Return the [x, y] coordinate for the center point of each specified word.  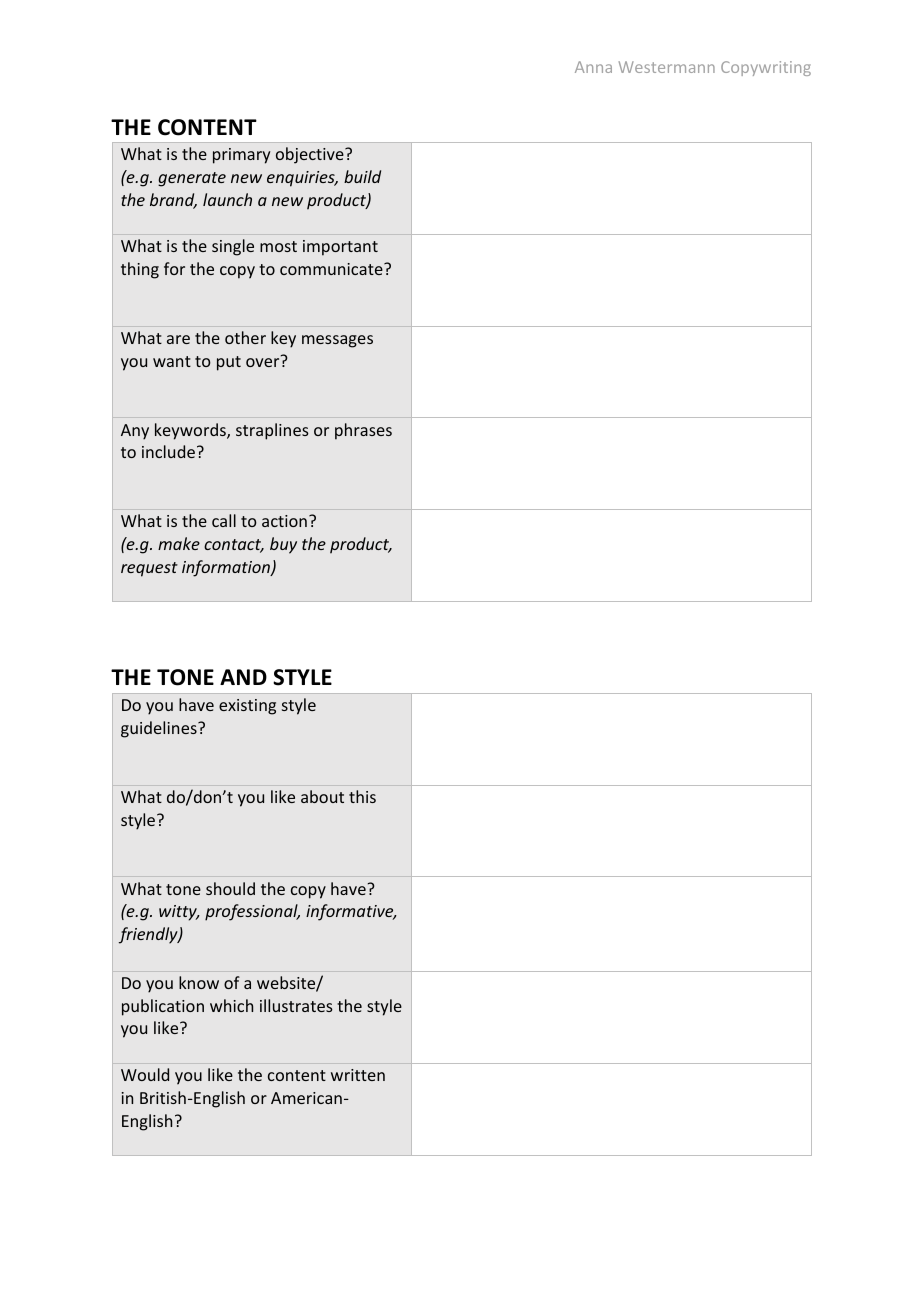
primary [241, 156]
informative [351, 912]
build [362, 176]
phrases [363, 431]
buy [283, 545]
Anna [593, 67]
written [358, 1075]
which [231, 1005]
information [227, 568]
